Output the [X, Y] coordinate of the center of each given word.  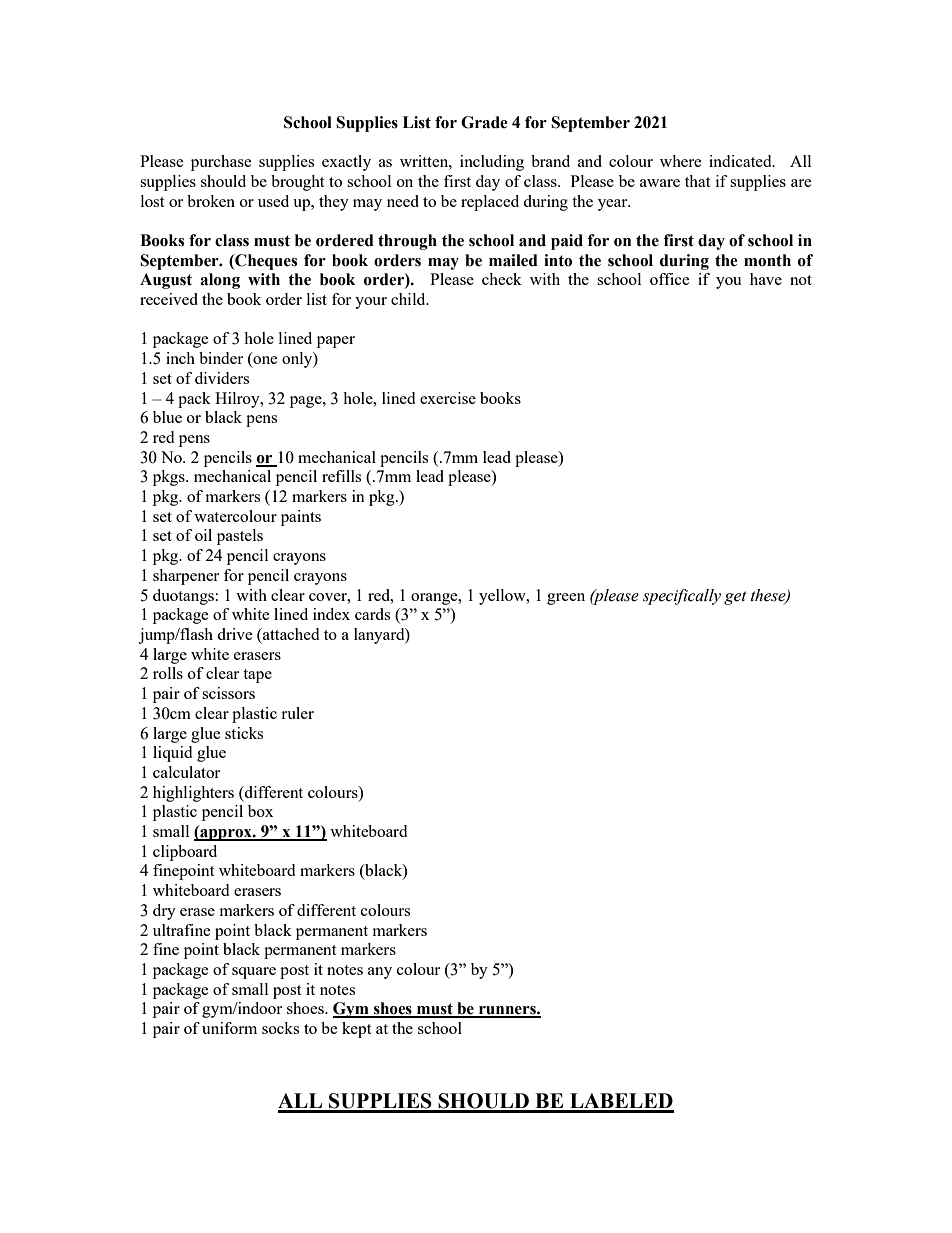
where [681, 161]
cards [372, 614]
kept [356, 1030]
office [670, 279]
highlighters [193, 794]
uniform [229, 1028]
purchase [221, 163]
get [735, 598]
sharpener [186, 577]
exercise [448, 398]
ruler [297, 713]
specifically [682, 597]
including [492, 163]
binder [221, 358]
